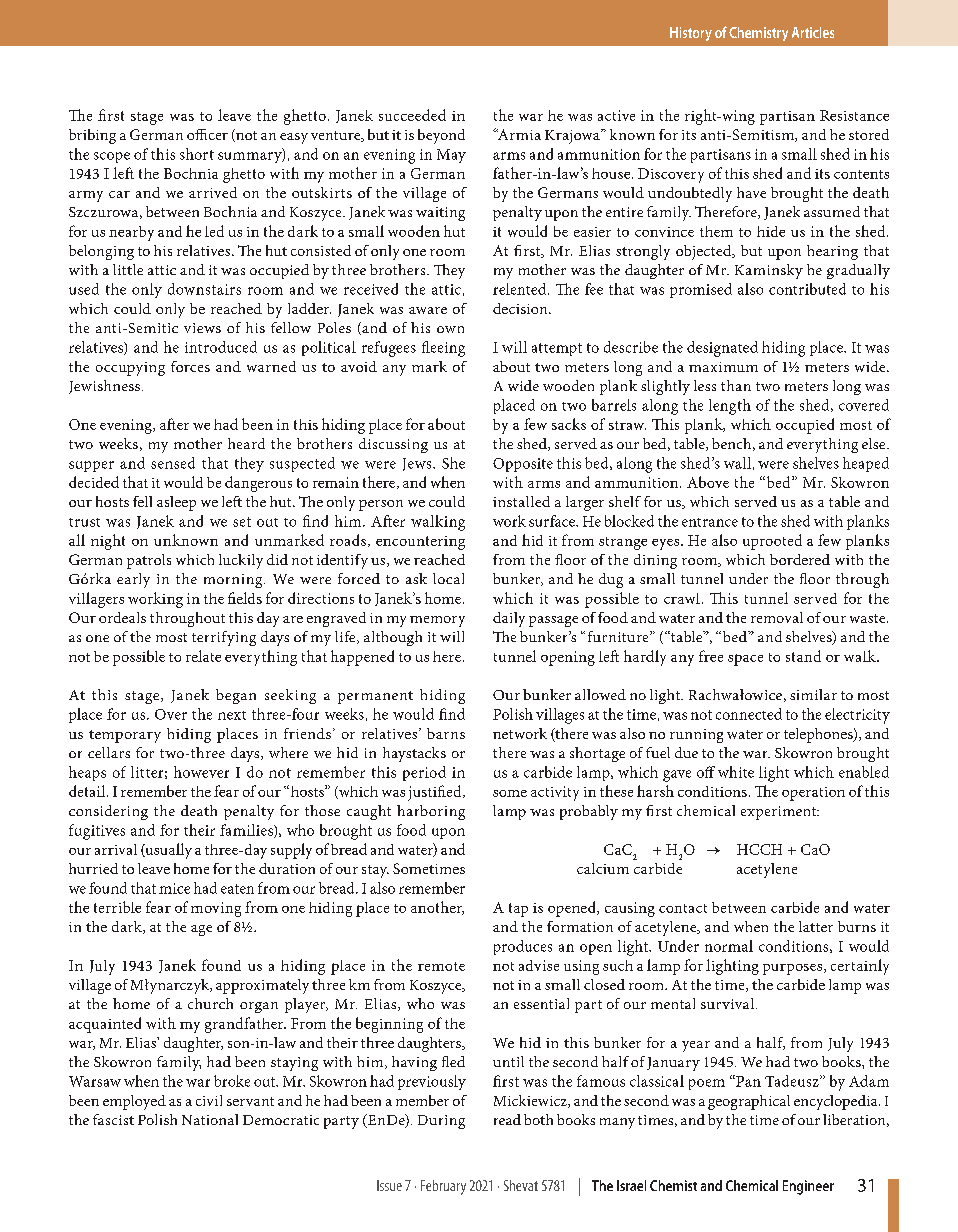  What do you see at coordinates (813, 32) in the screenshot?
I see `Articles` at bounding box center [813, 32].
